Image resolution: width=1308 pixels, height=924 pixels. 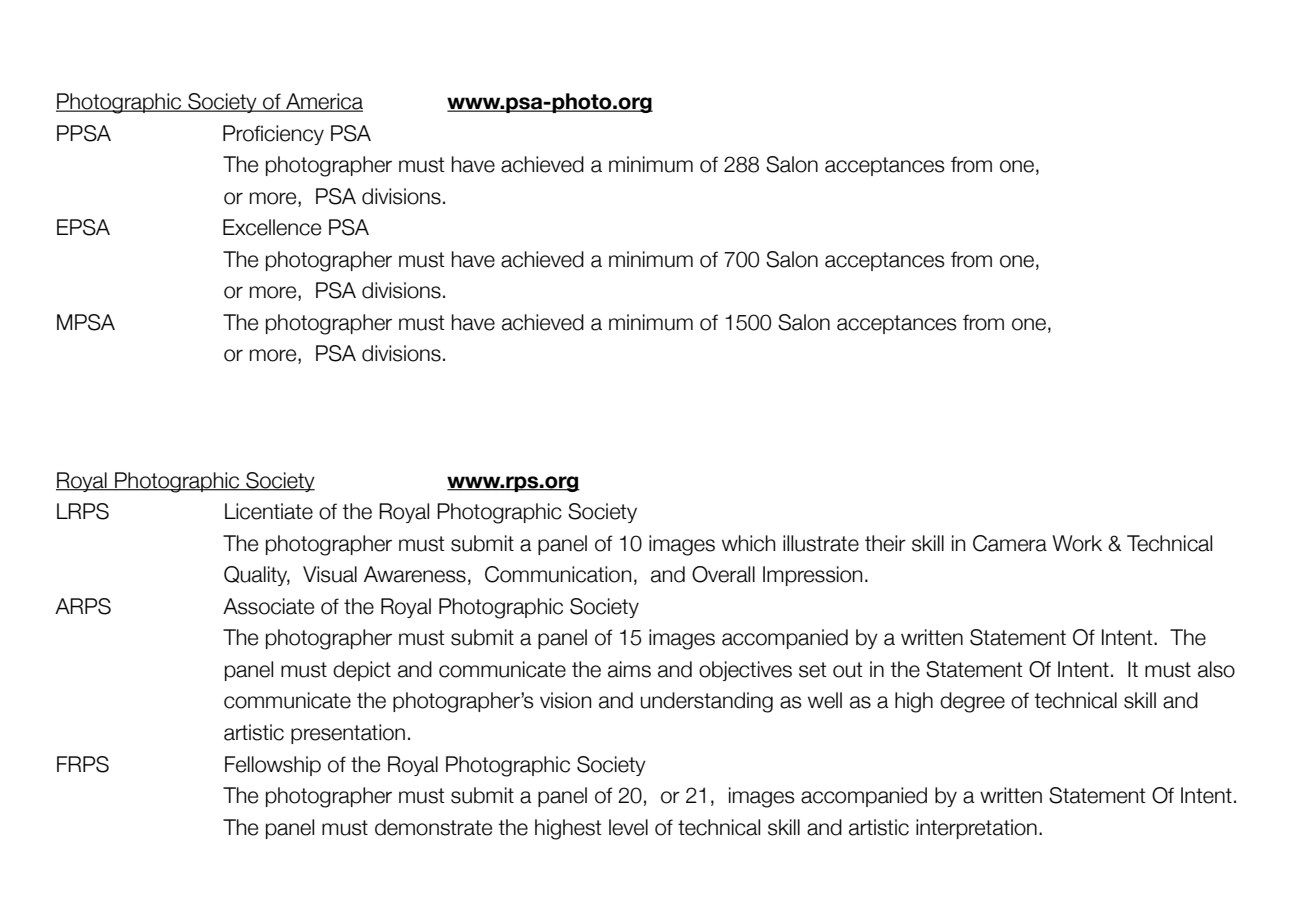 I want to click on Fellowship, so click(x=273, y=766).
